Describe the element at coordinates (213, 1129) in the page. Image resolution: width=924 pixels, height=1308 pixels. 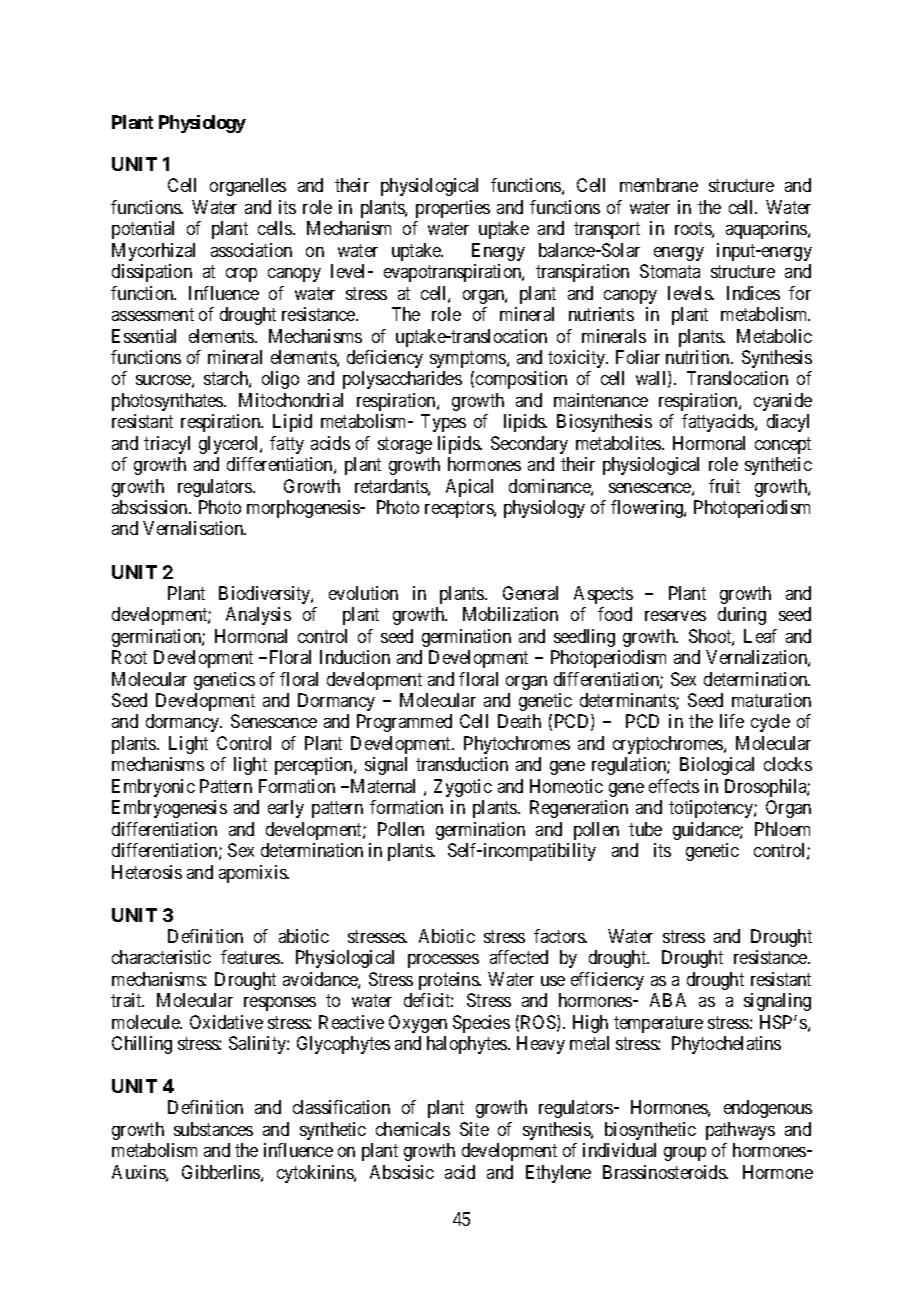
I see `substances` at that location.
